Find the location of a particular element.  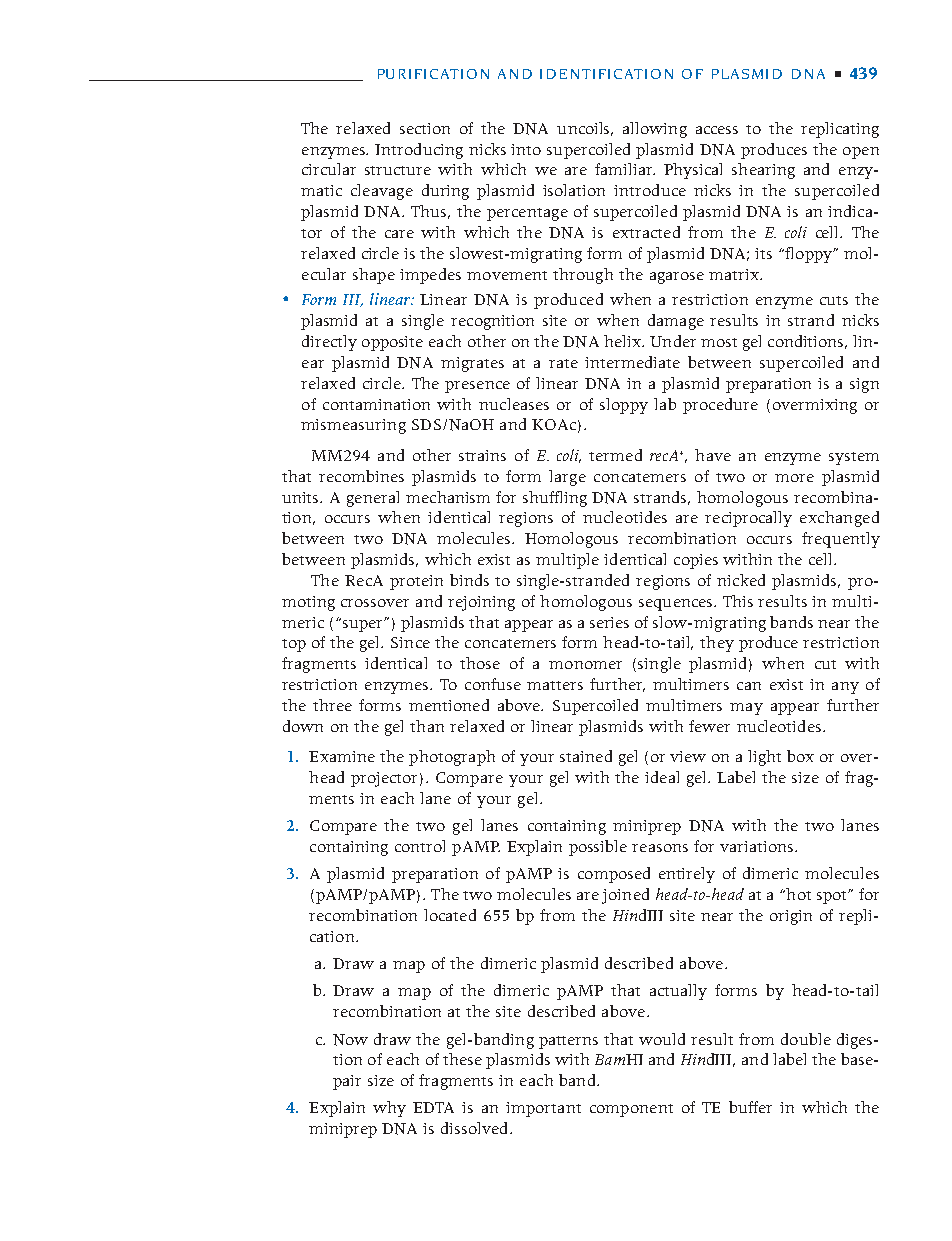

more is located at coordinates (794, 478).
